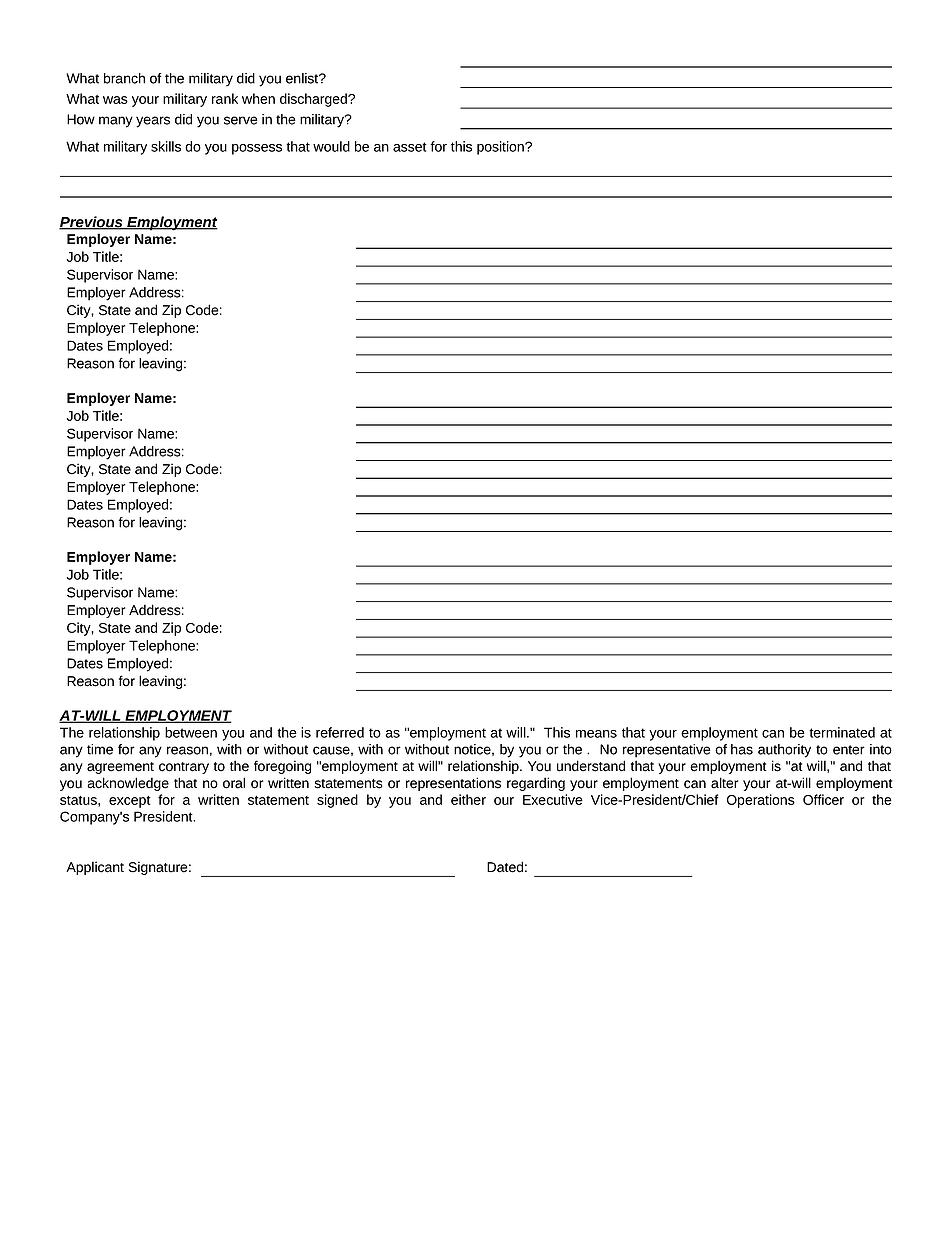 The width and height of the screenshot is (952, 1233). Describe the element at coordinates (501, 148) in the screenshot. I see `position` at that location.
